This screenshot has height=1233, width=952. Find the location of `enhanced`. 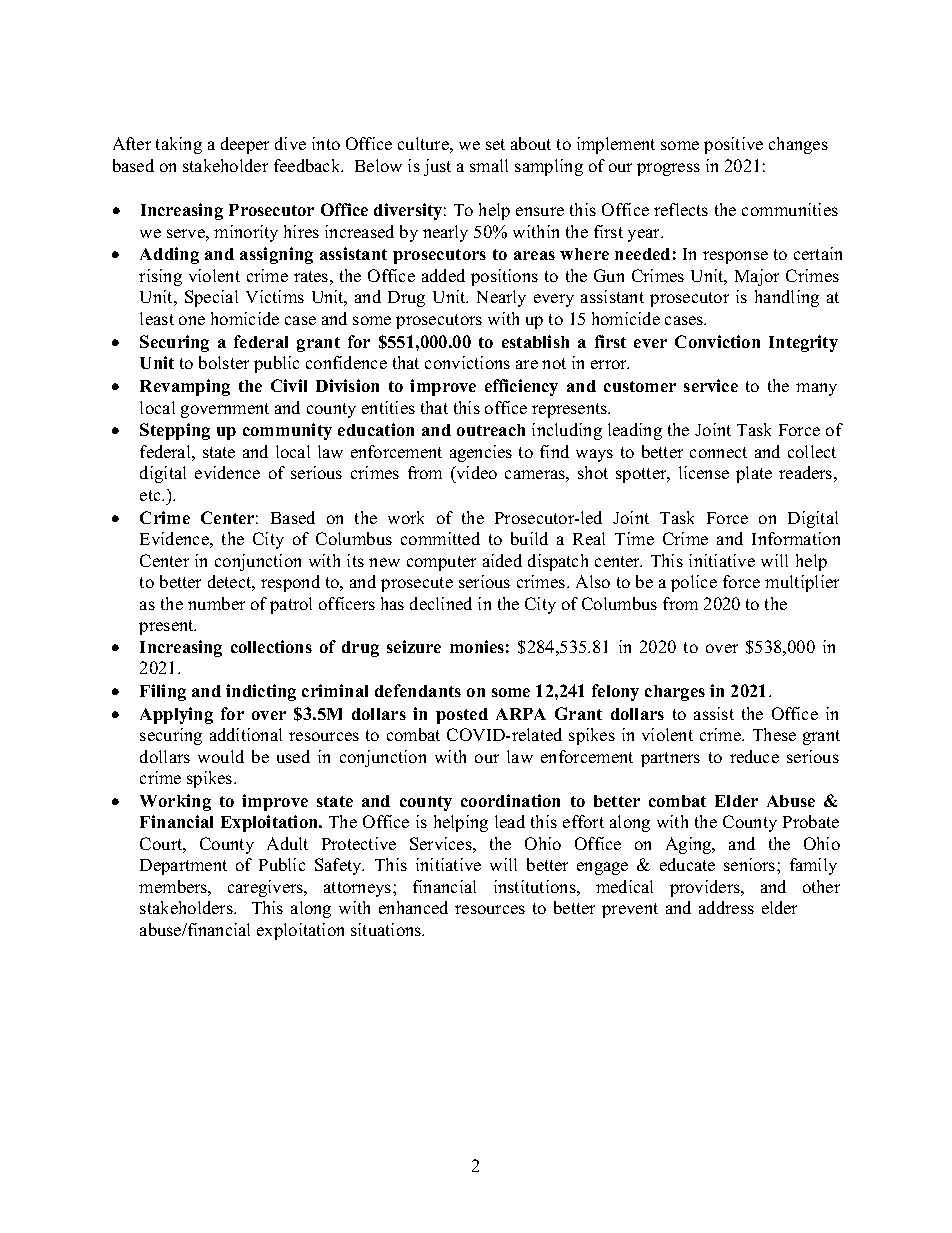

enhanced is located at coordinates (413, 907).
